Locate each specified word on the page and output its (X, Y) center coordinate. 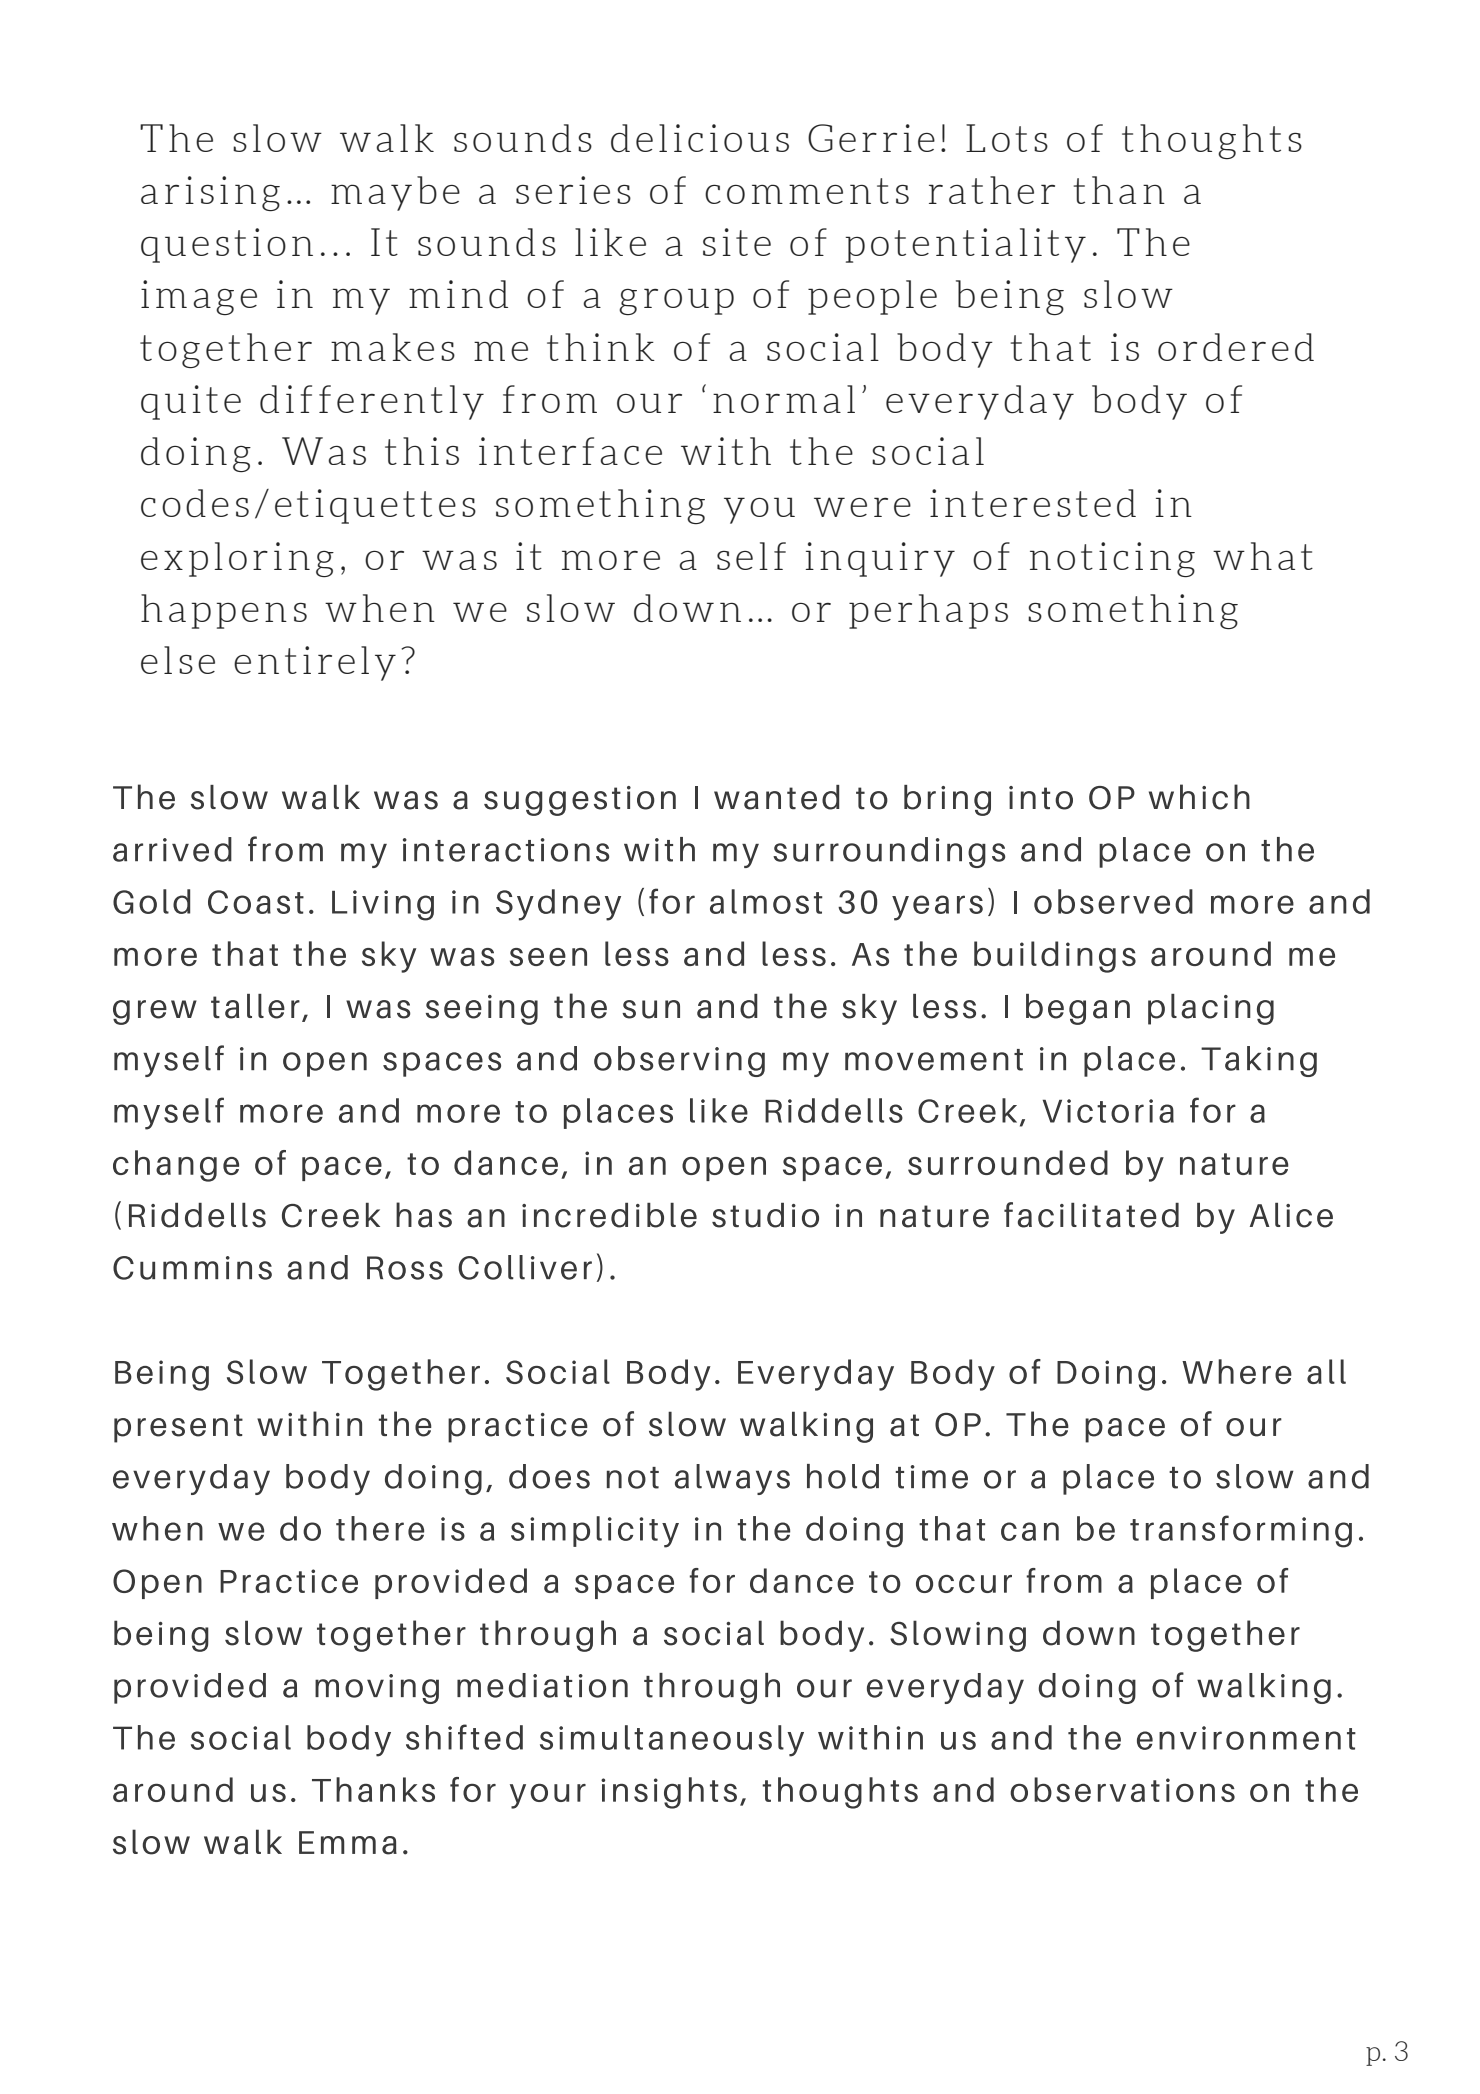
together (226, 350)
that (1051, 347)
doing (196, 454)
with (726, 451)
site (737, 242)
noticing (1112, 559)
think (601, 347)
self (751, 556)
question (227, 245)
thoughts (1212, 141)
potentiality (966, 245)
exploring (237, 559)
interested (1033, 503)
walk (387, 138)
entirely (315, 663)
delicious (700, 138)
